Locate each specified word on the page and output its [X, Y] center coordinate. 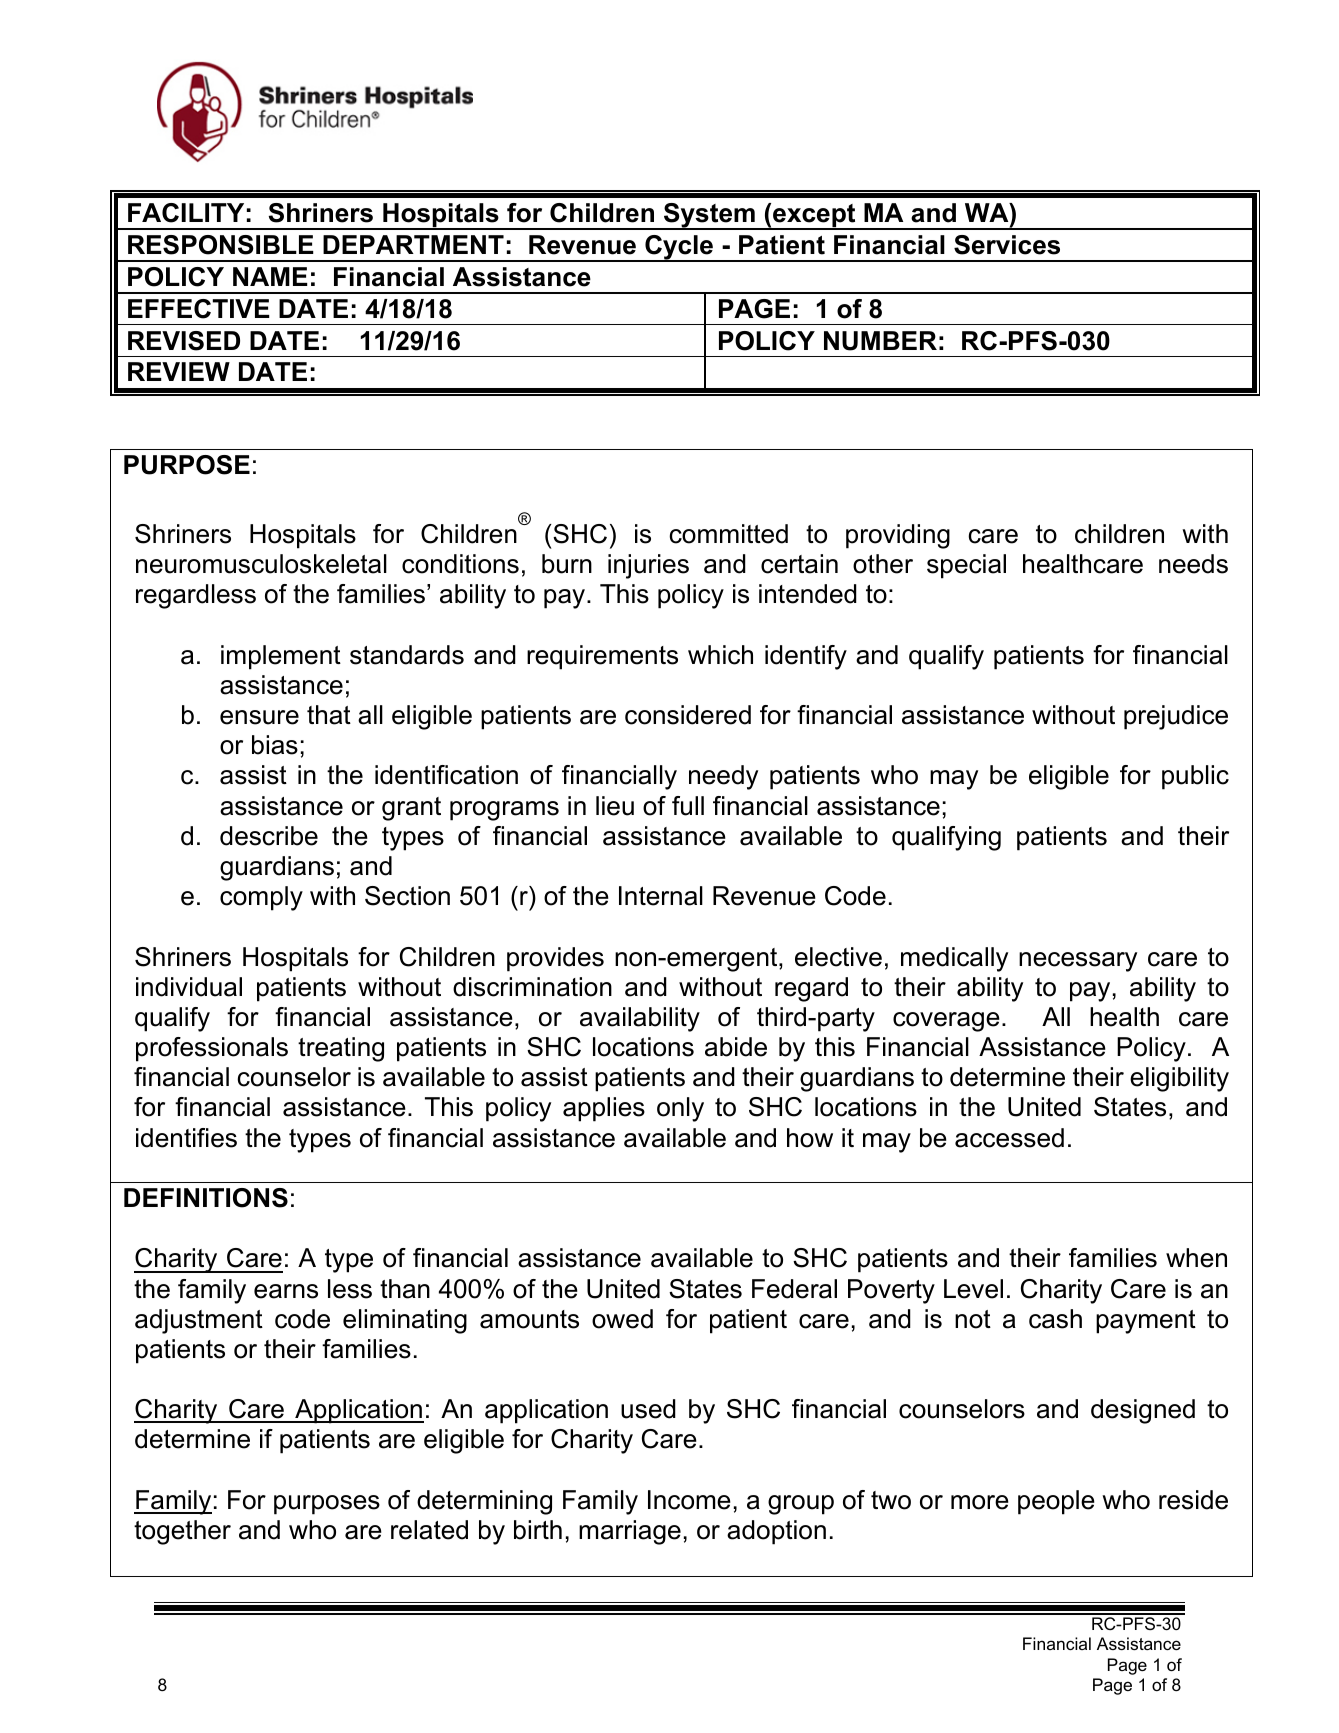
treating [341, 1049]
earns [286, 1291]
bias [275, 745]
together [182, 1532]
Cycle [679, 248]
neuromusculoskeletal [261, 564]
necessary [1078, 962]
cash [1055, 1319]
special [966, 566]
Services [1007, 245]
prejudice [1176, 717]
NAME [270, 276]
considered [688, 715]
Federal [794, 1289]
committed [728, 534]
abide [736, 1047]
